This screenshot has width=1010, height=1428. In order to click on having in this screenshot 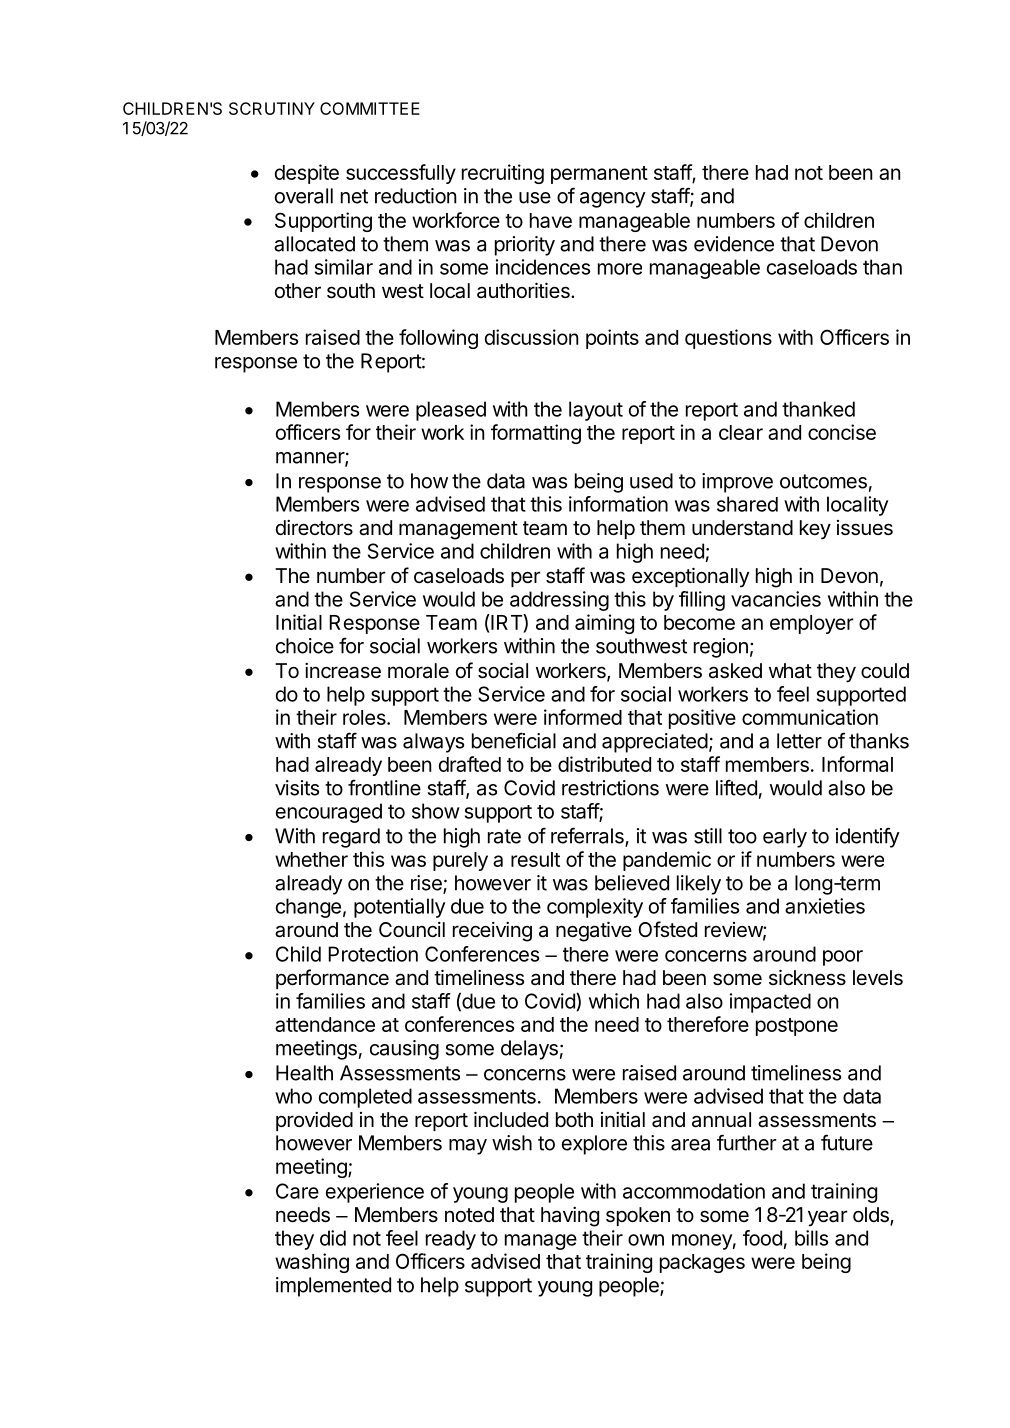, I will do `click(570, 1217)`.
